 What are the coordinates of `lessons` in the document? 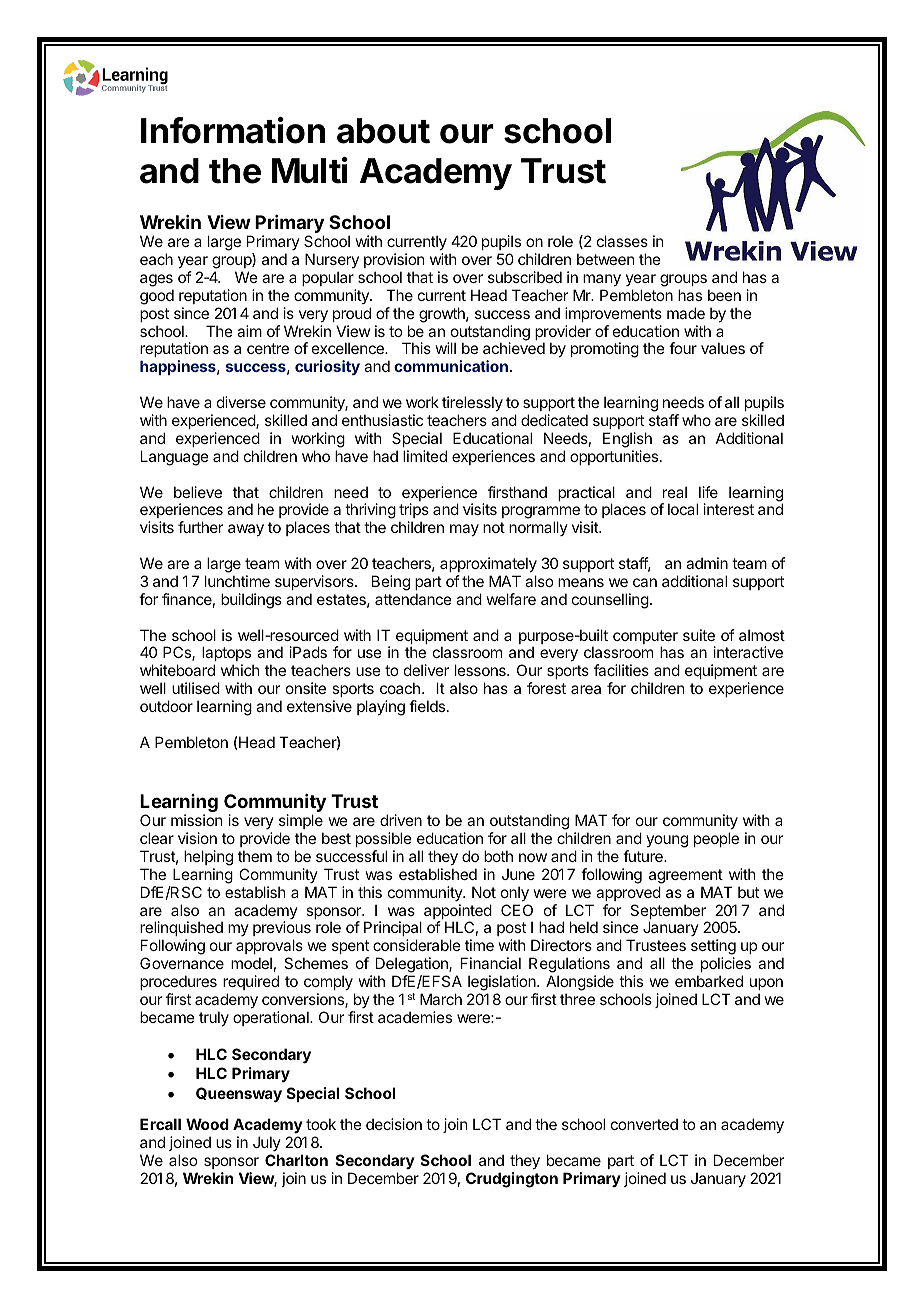 It's located at (481, 670).
